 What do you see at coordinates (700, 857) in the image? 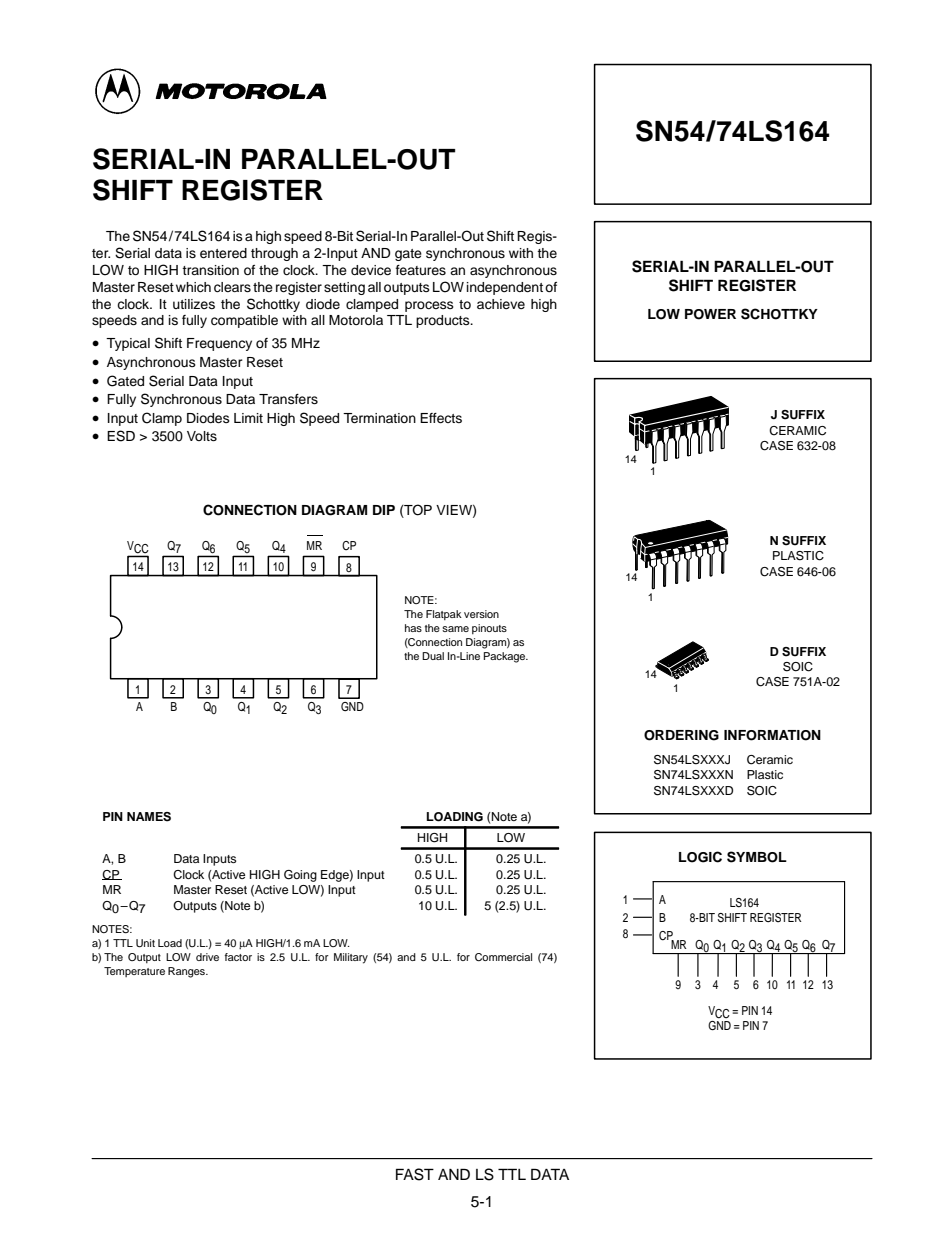
I see `LOGIC` at bounding box center [700, 857].
